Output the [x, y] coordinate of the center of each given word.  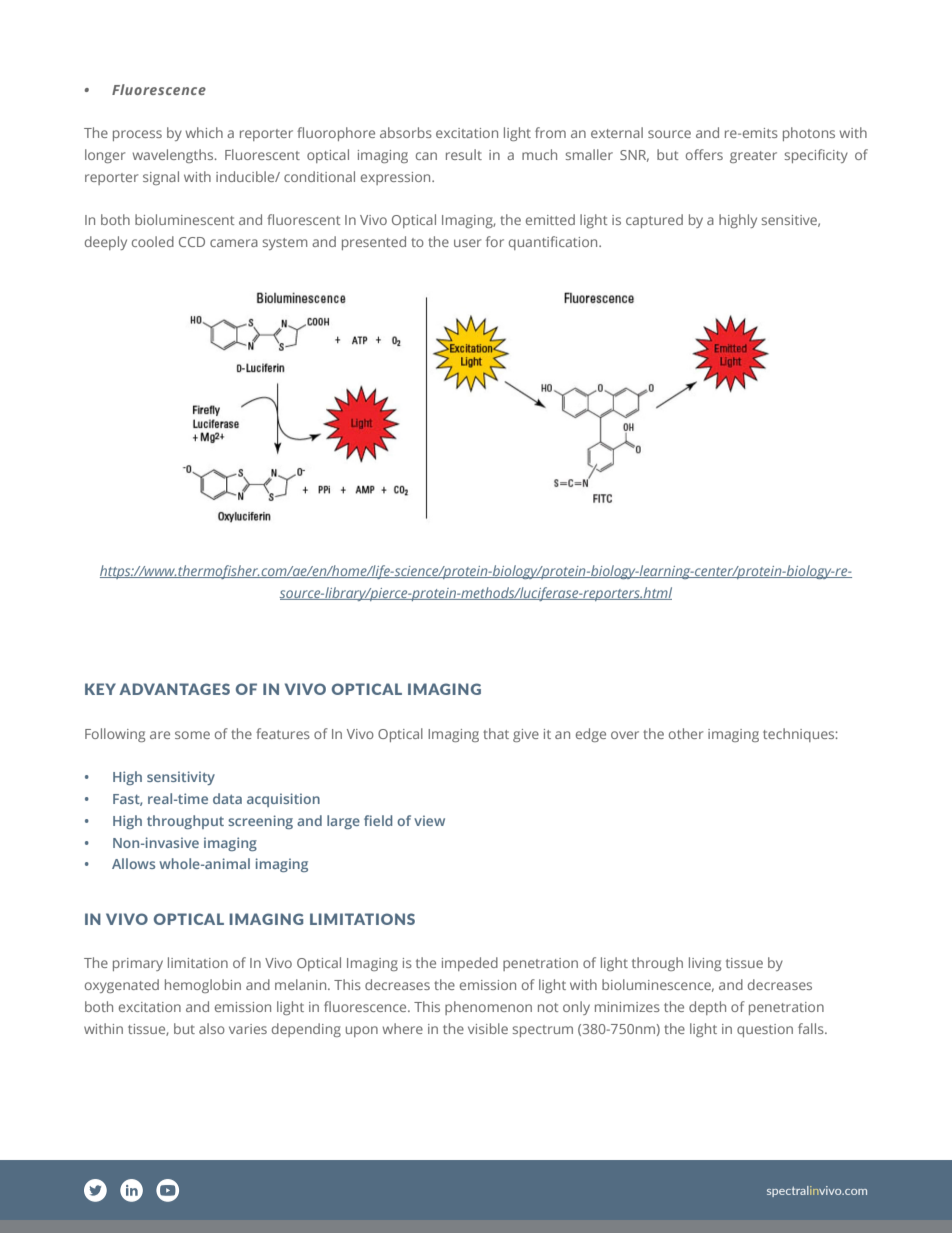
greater [753, 157]
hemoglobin [203, 986]
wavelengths [174, 156]
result [464, 154]
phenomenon [488, 1008]
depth [707, 1008]
